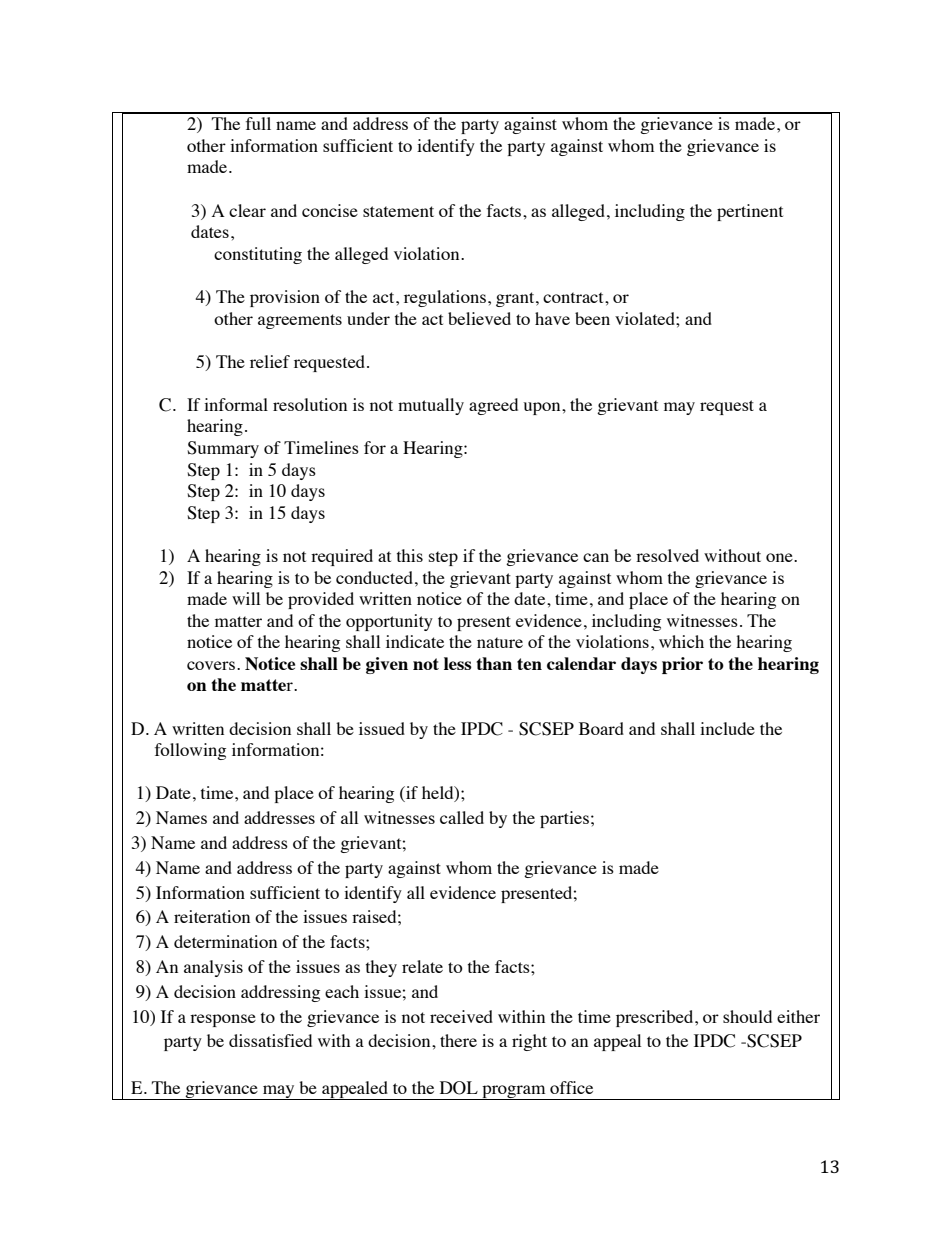 The width and height of the screenshot is (952, 1233). Describe the element at coordinates (270, 361) in the screenshot. I see `relief` at that location.
